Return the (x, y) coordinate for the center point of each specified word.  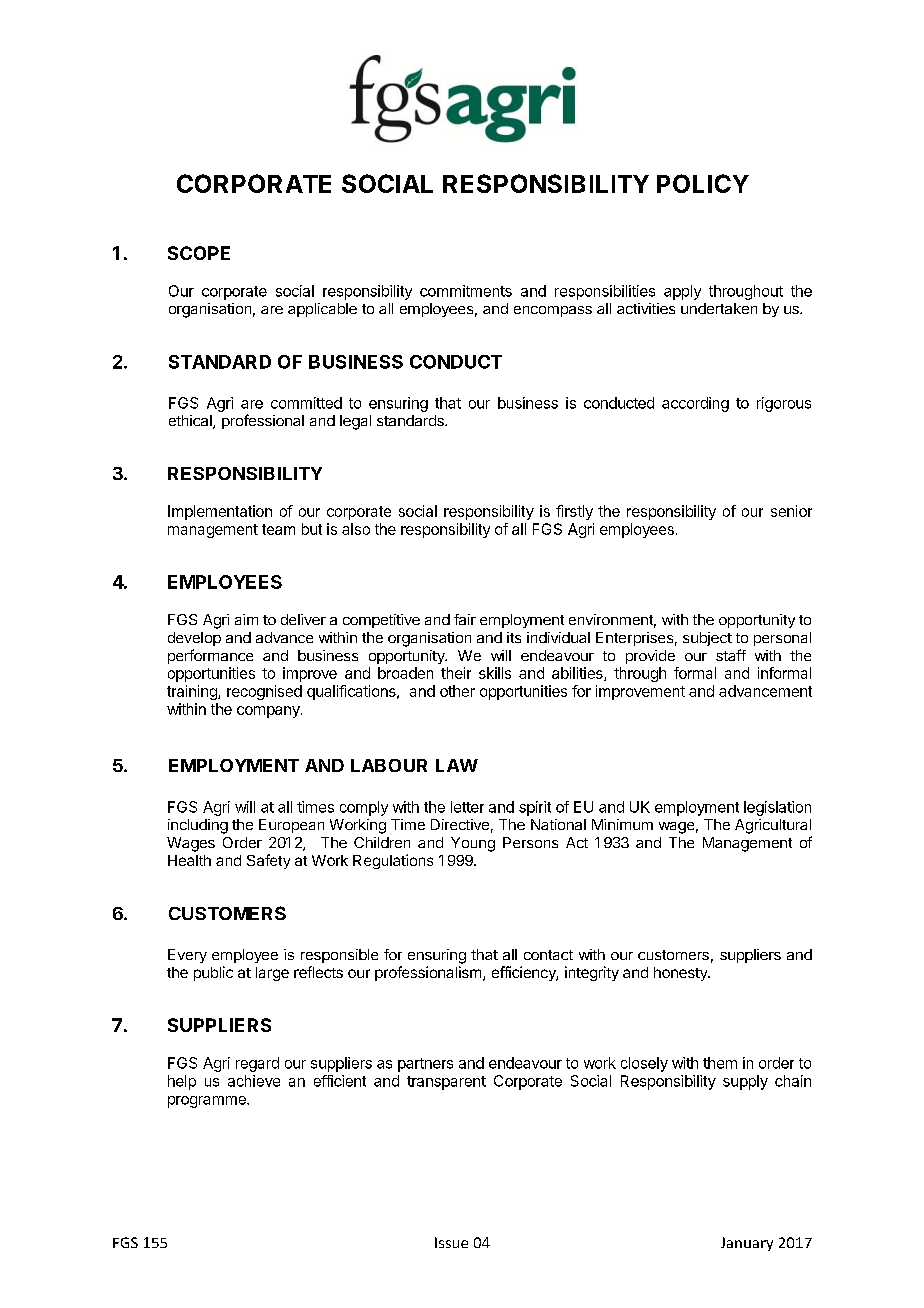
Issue (451, 1242)
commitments (466, 291)
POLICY (703, 183)
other (457, 691)
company (269, 712)
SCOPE (199, 253)
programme (208, 1102)
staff (731, 655)
